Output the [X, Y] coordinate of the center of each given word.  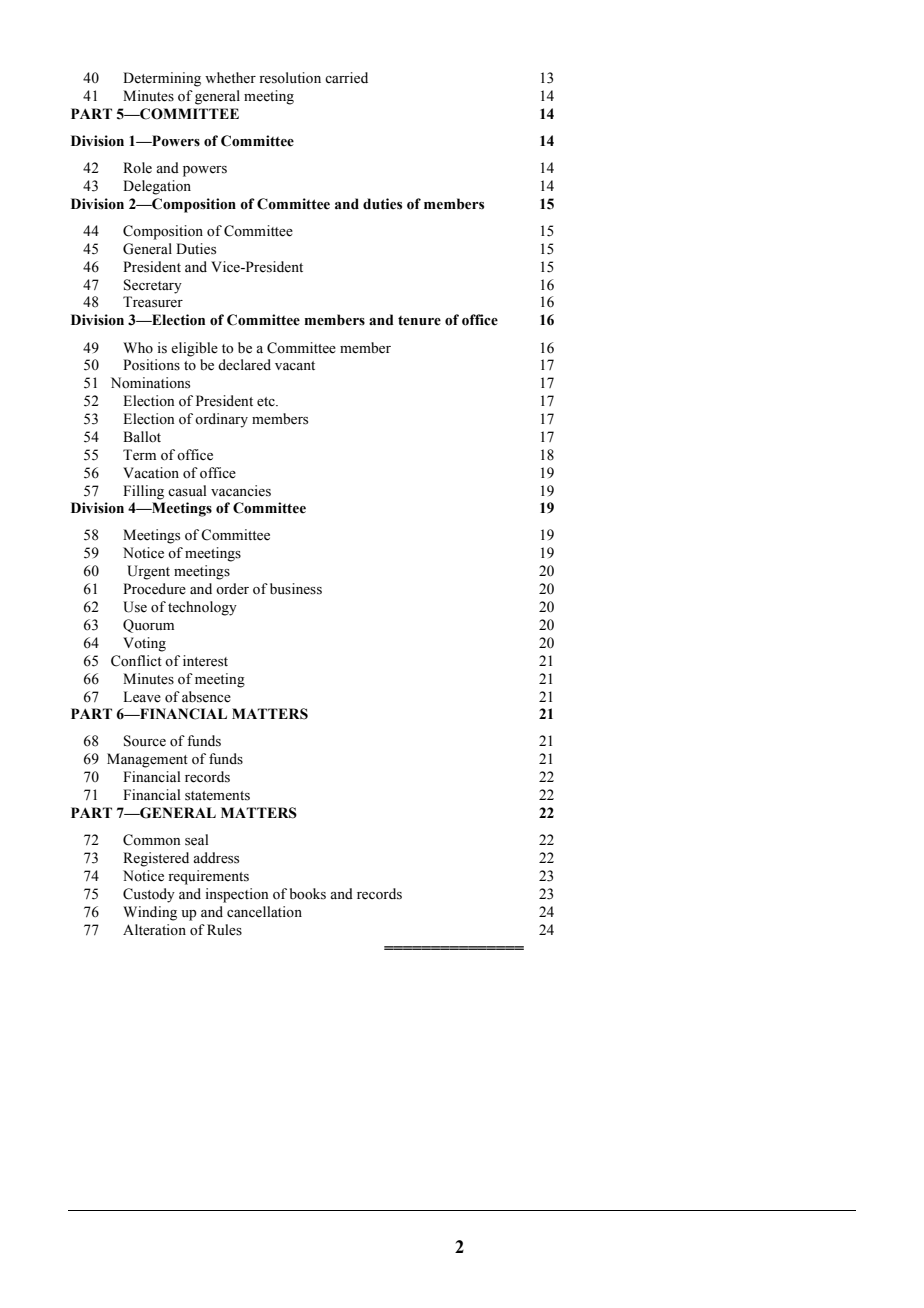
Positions [151, 365]
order [232, 589]
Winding [150, 913]
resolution [290, 78]
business [296, 589]
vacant [295, 365]
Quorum [148, 626]
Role [137, 168]
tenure [419, 321]
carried [346, 78]
